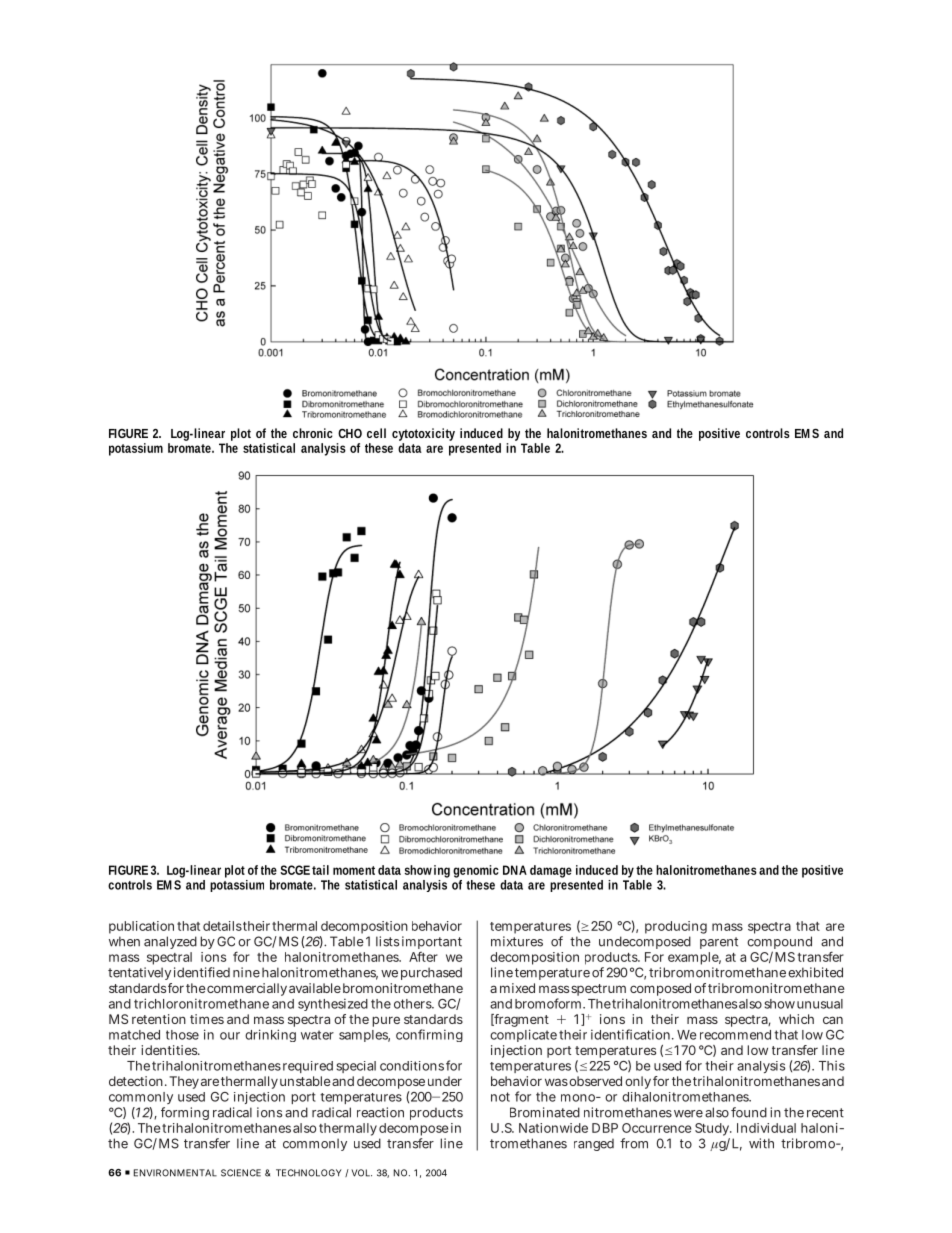 The height and width of the page is (1233, 952). I want to click on mixed, so click(517, 988).
